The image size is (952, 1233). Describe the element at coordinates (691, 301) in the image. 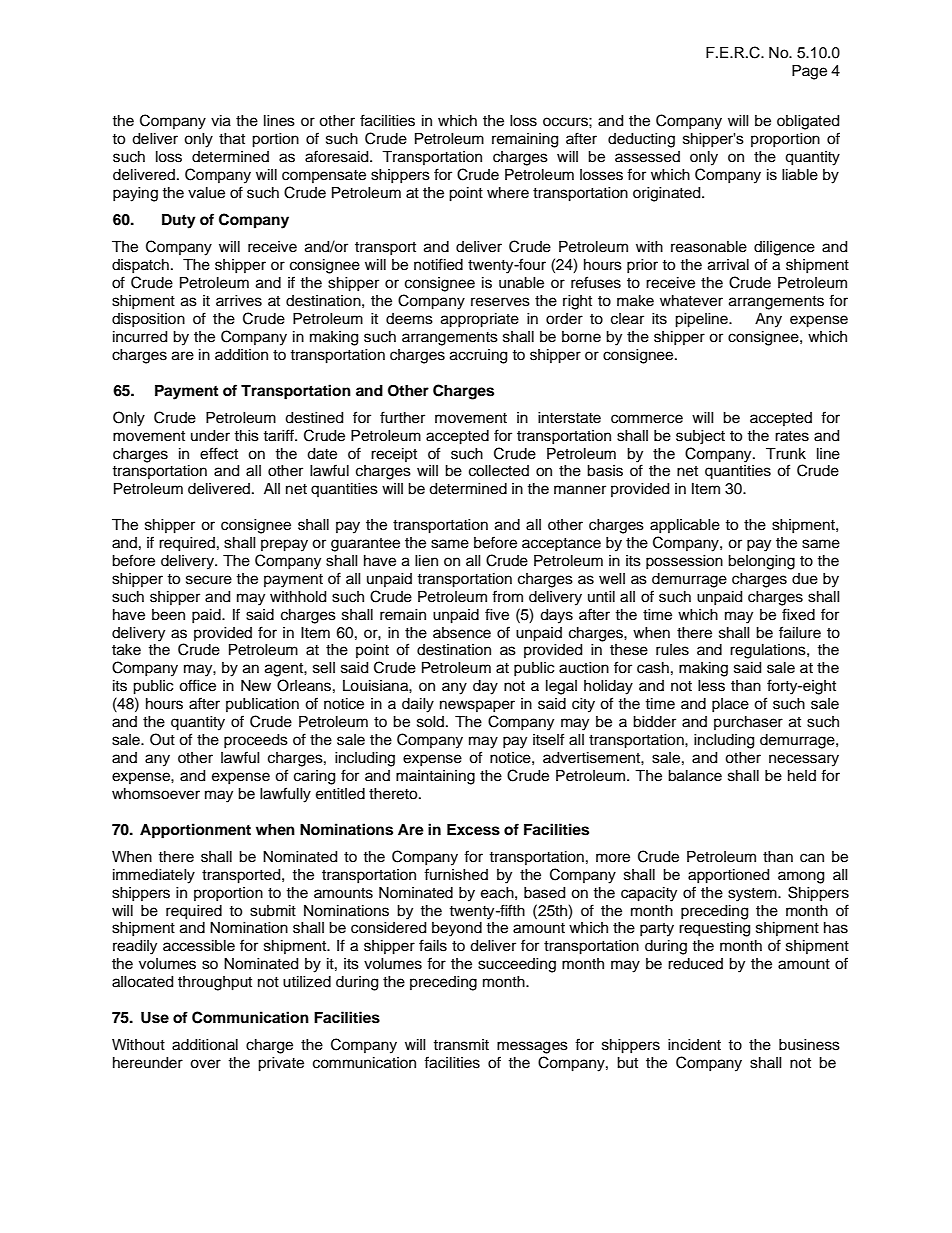

I see `whatever` at that location.
